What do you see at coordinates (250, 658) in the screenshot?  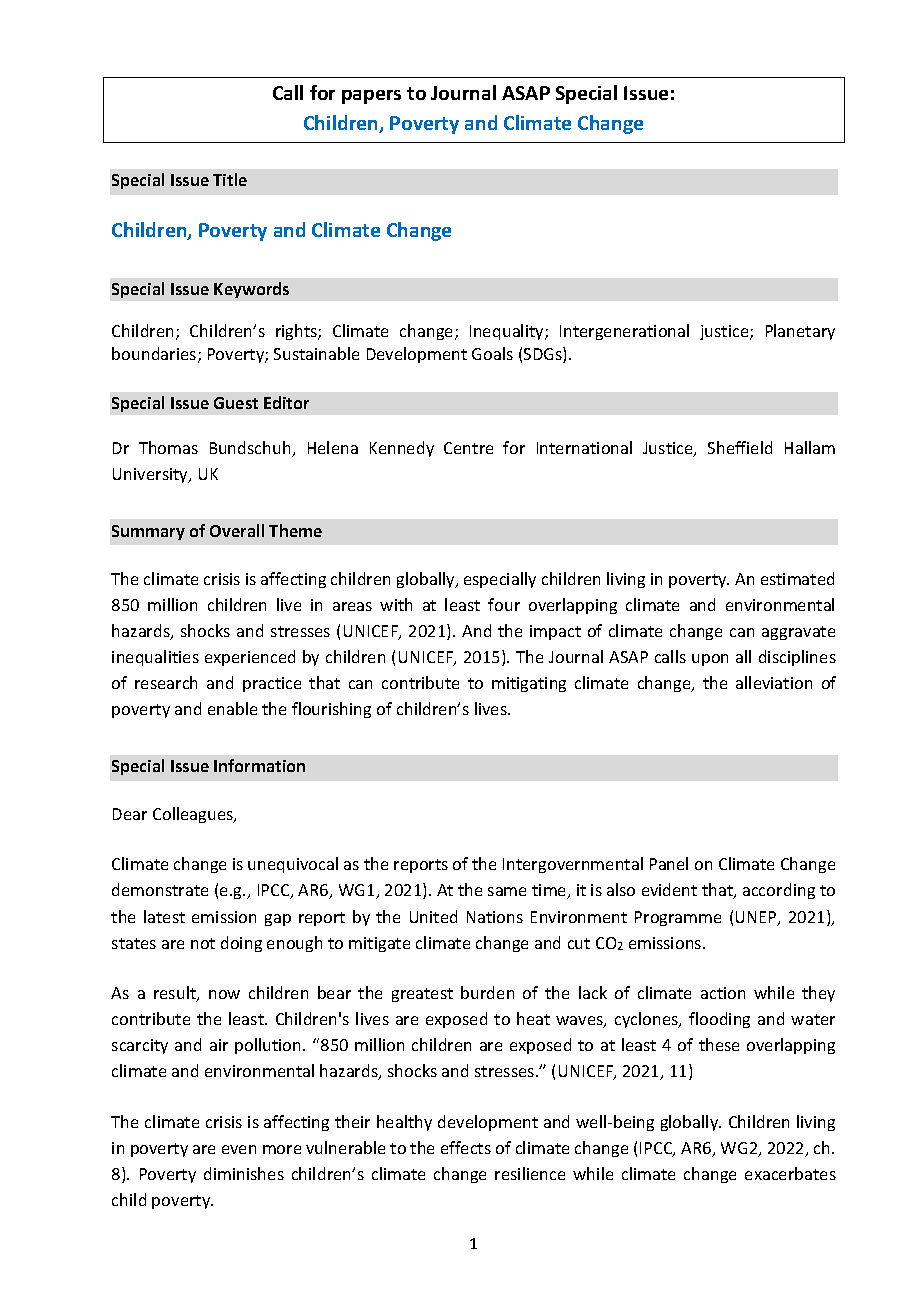 I see `experienced` at bounding box center [250, 658].
